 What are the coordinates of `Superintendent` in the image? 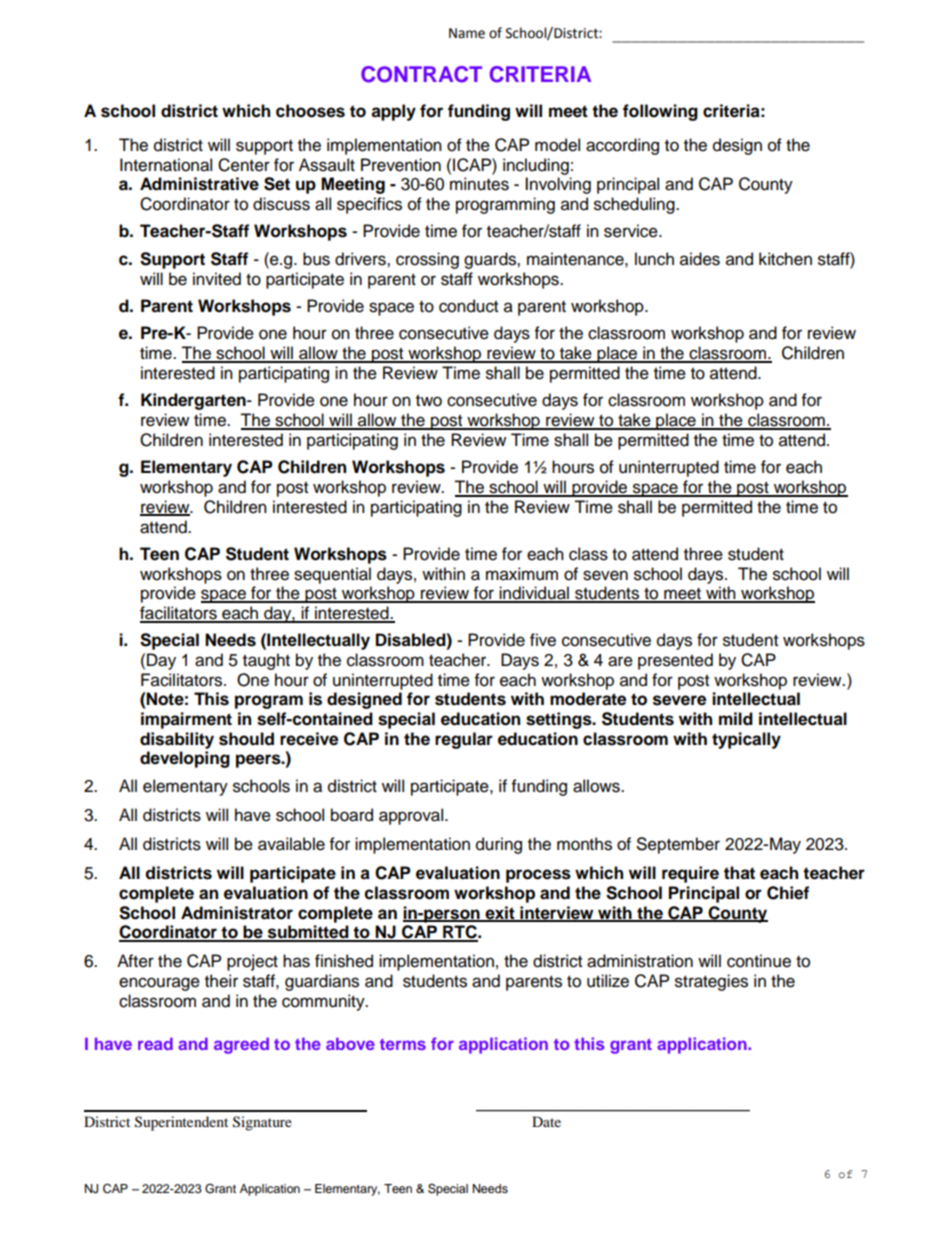 It's located at (181, 1123).
